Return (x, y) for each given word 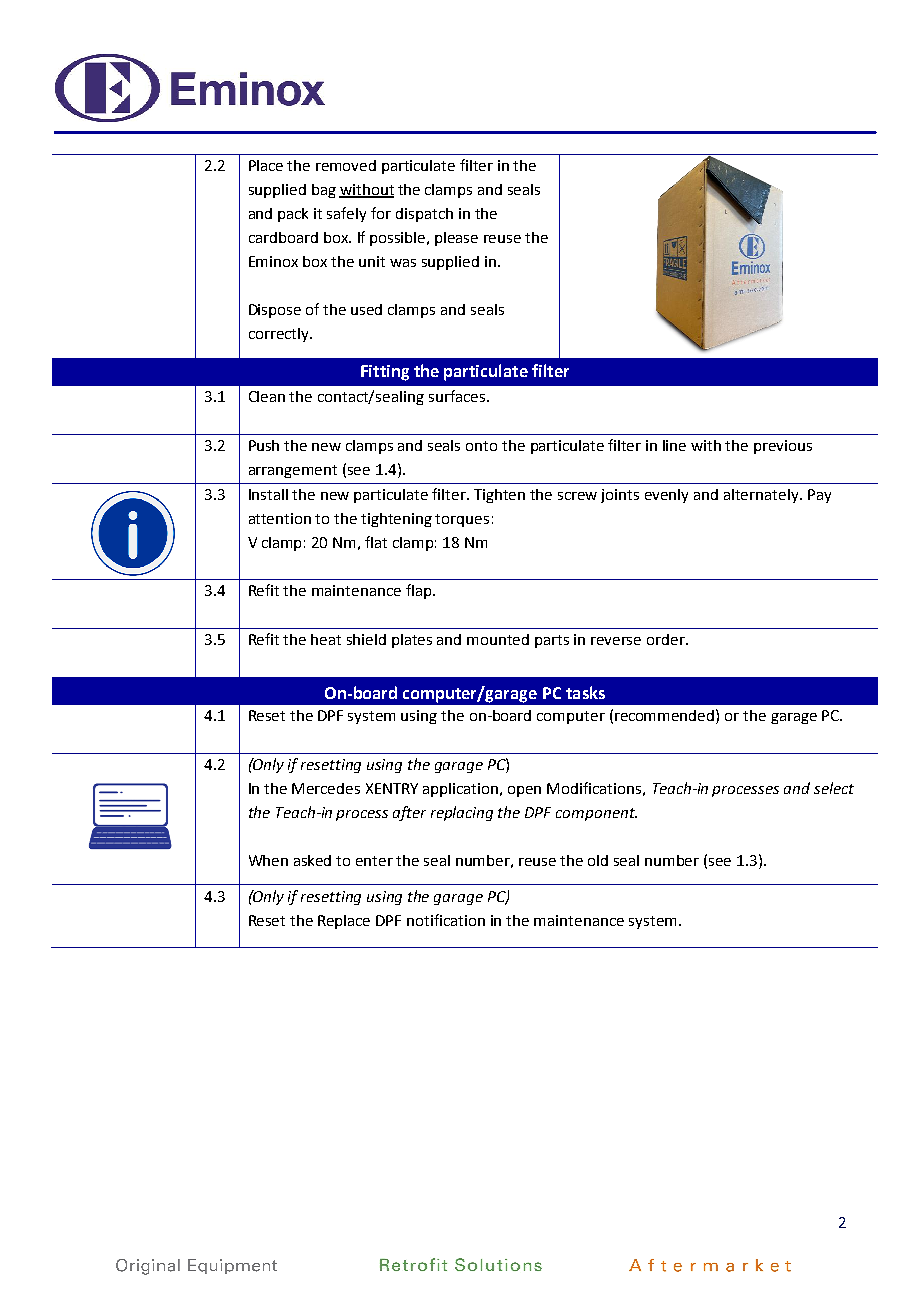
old (598, 860)
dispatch (424, 215)
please (456, 239)
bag (324, 191)
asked (312, 860)
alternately (762, 496)
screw (577, 496)
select (834, 788)
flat (376, 542)
